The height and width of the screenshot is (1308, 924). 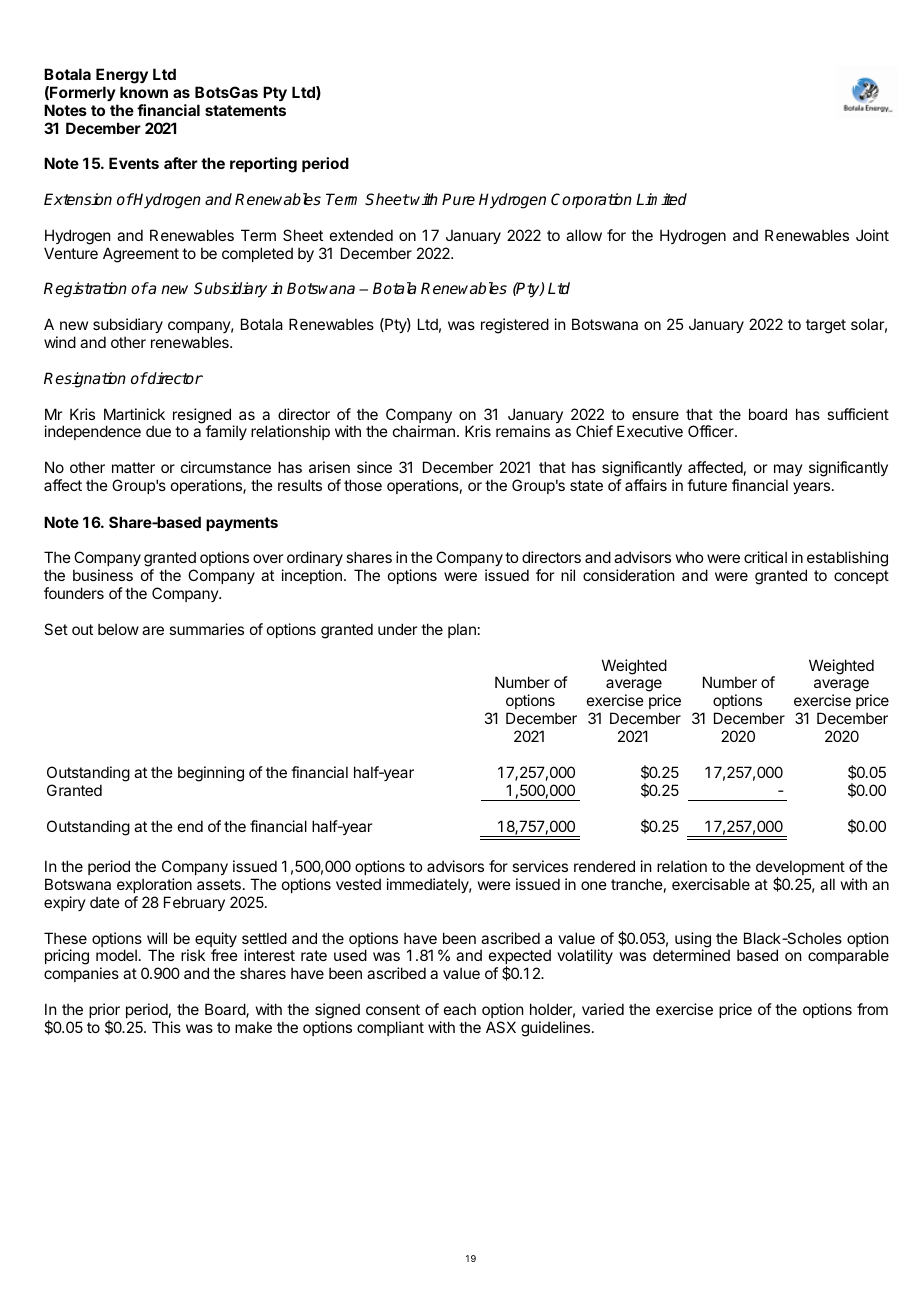 I want to click on Pure, so click(x=458, y=199).
